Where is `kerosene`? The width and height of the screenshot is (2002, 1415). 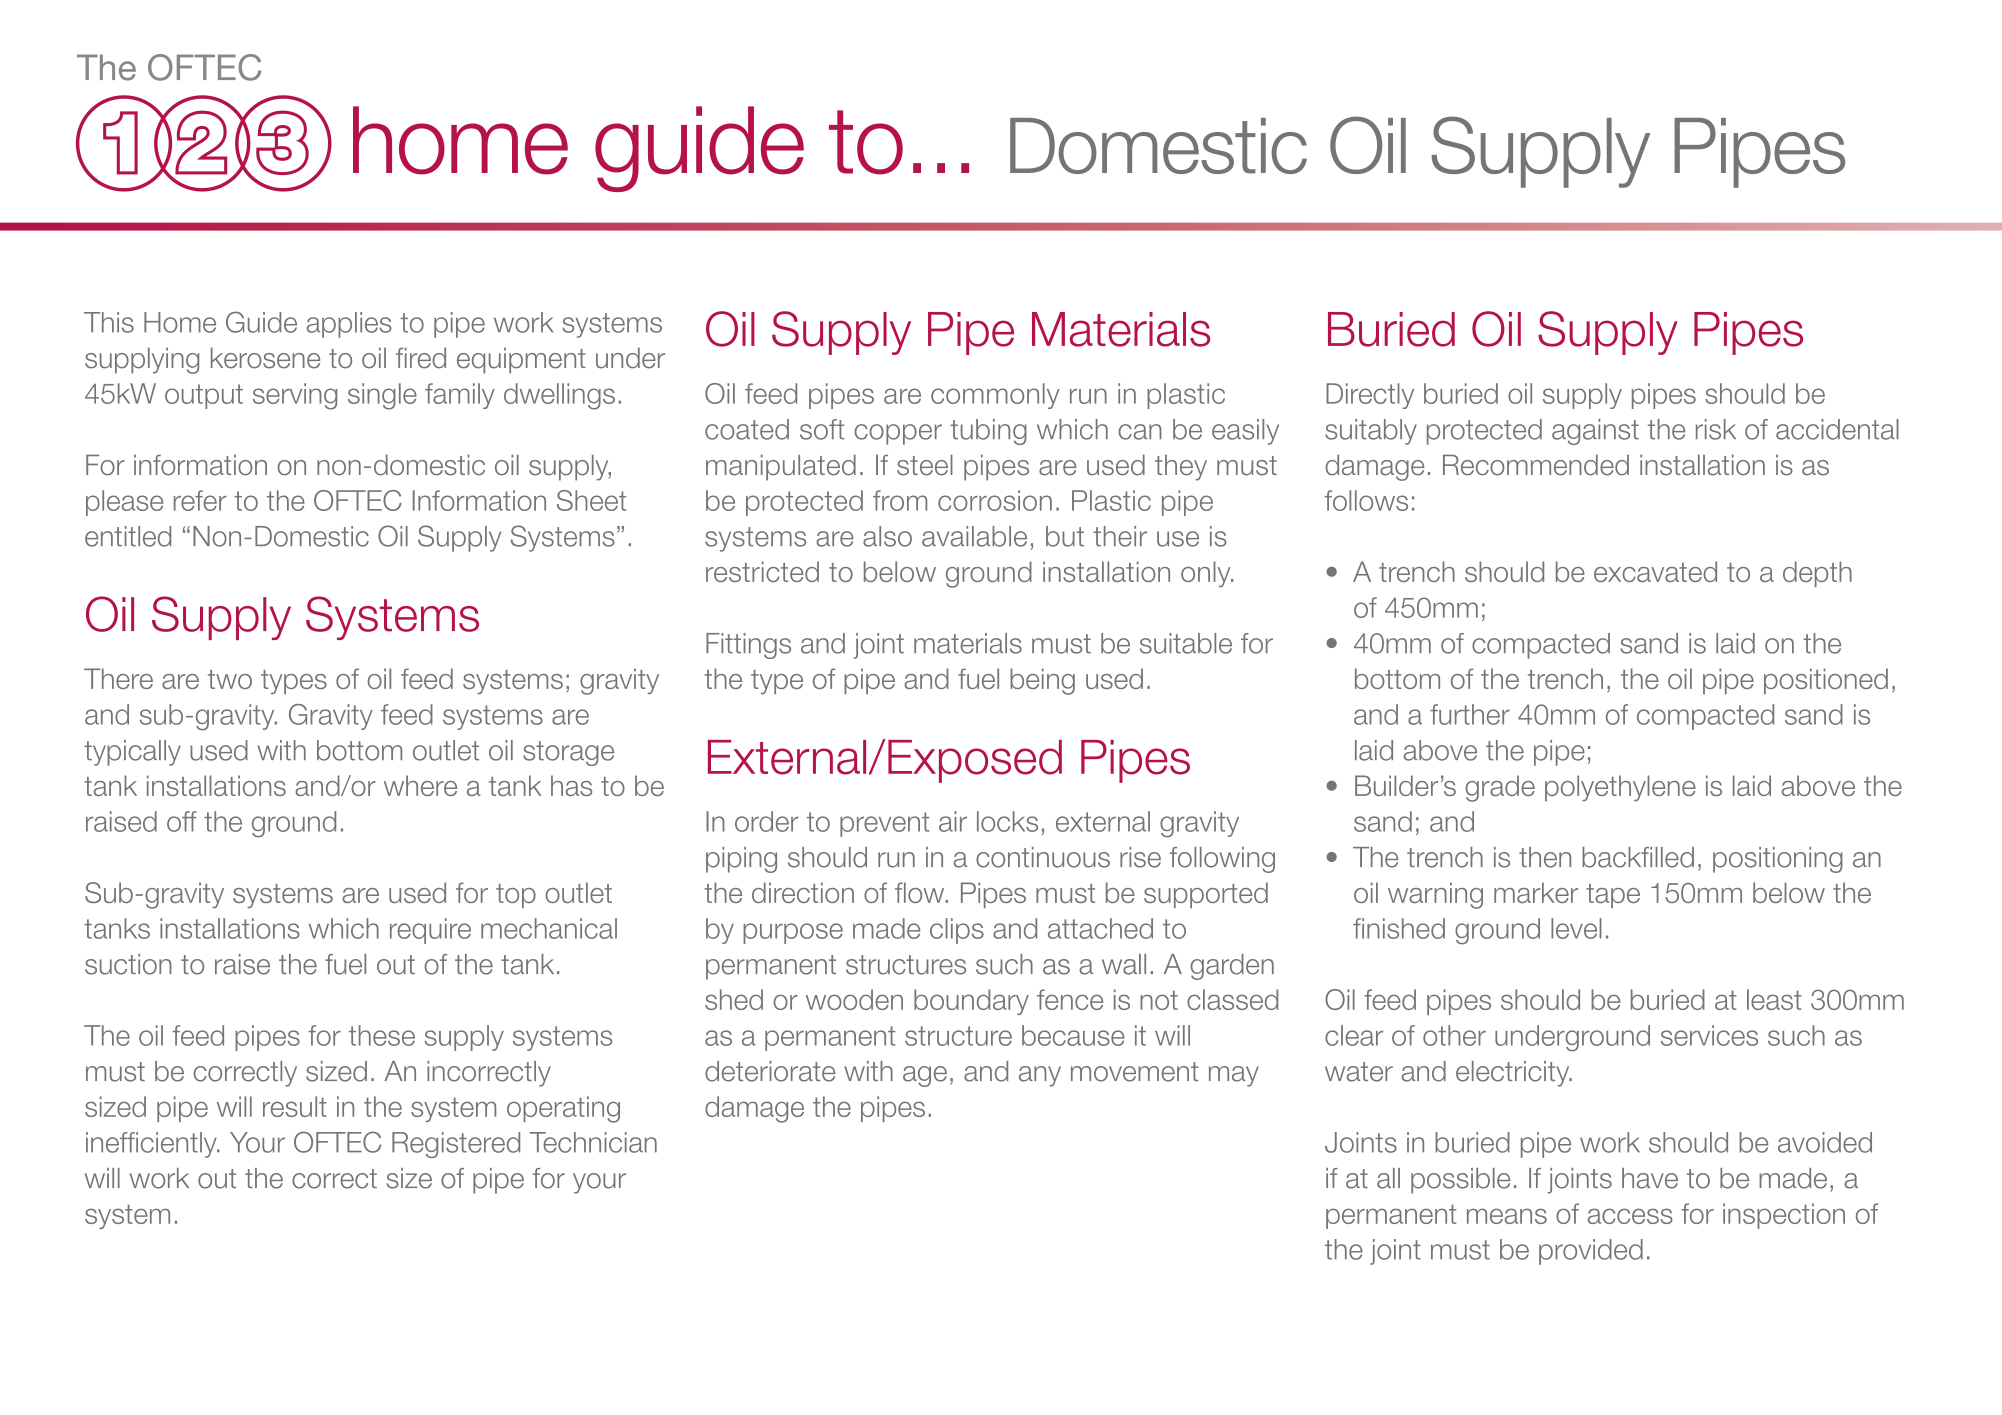
kerosene is located at coordinates (265, 358).
